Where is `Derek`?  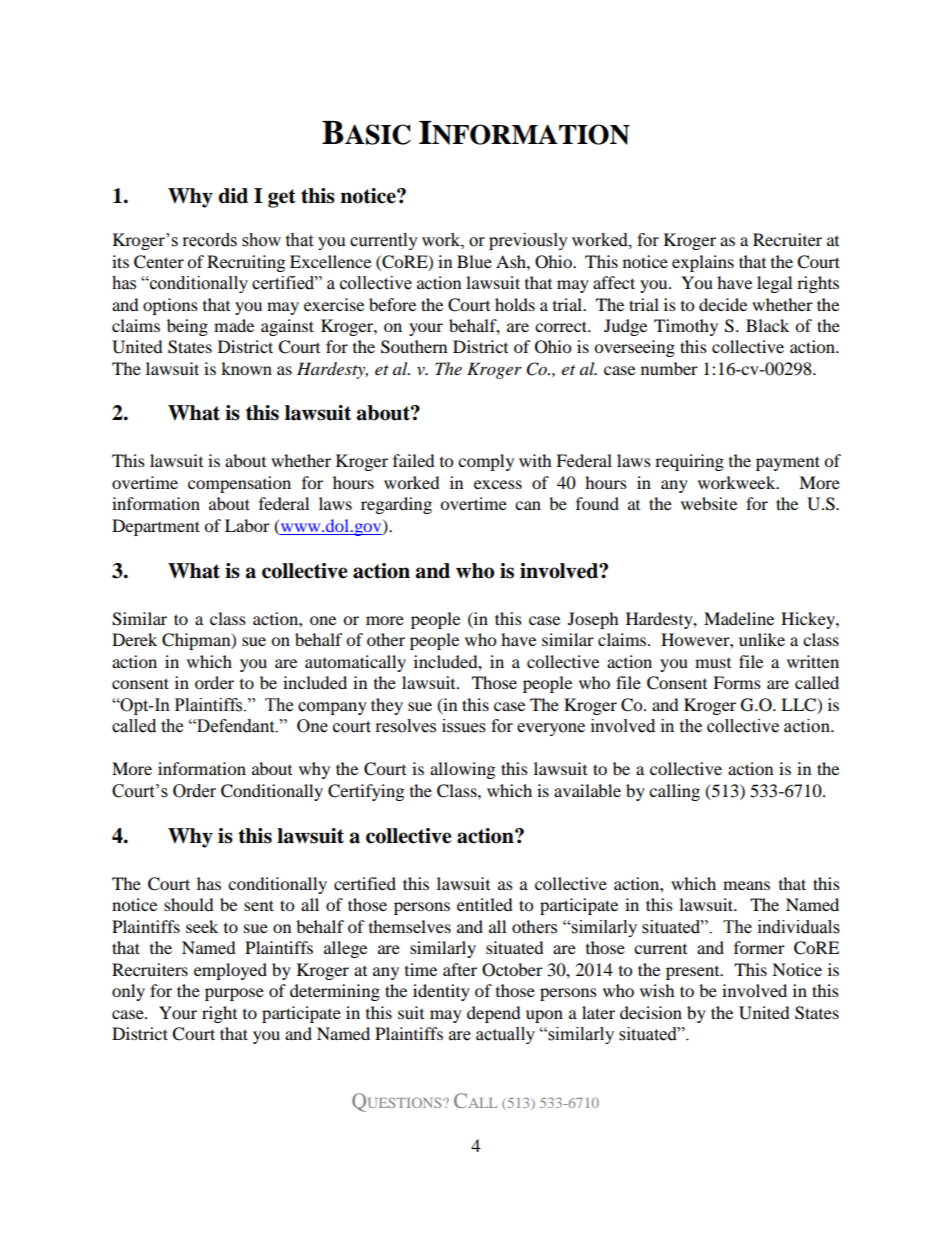
Derek is located at coordinates (134, 639).
